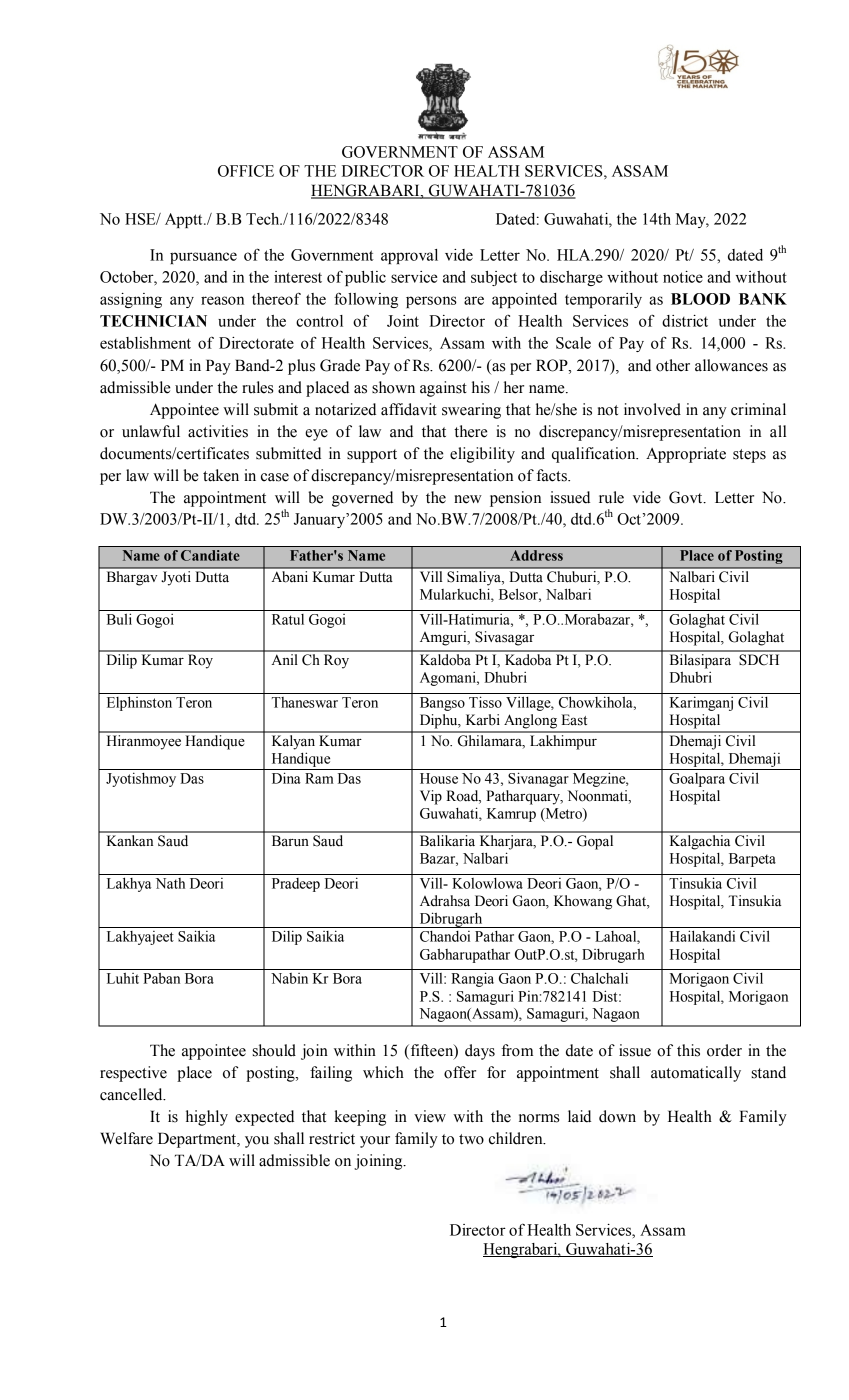  Describe the element at coordinates (471, 411) in the document. I see `swearing` at that location.
